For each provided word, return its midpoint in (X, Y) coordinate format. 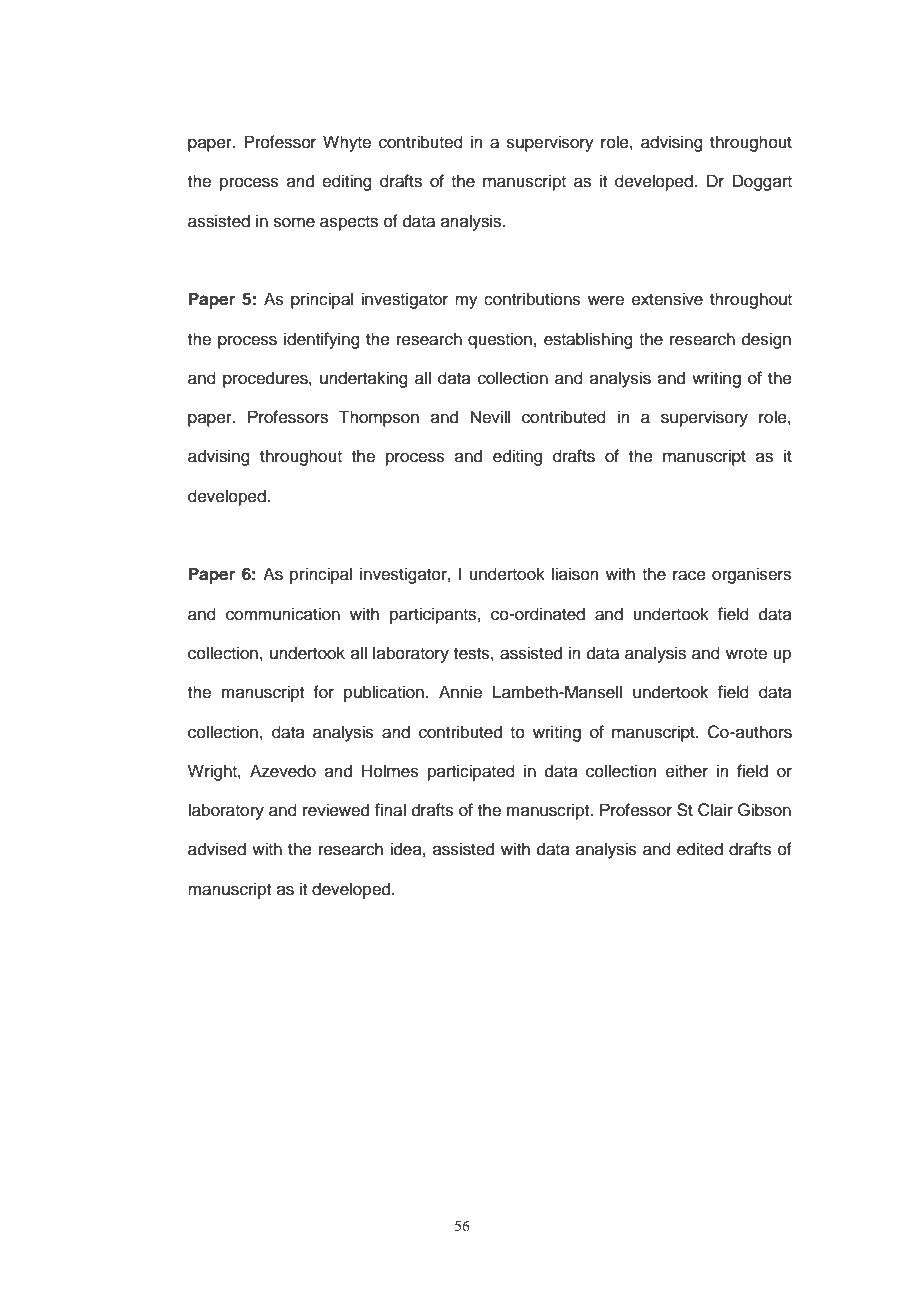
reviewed (336, 810)
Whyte (347, 143)
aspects (349, 223)
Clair (715, 810)
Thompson (379, 418)
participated (471, 772)
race (689, 575)
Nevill (490, 417)
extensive (667, 299)
